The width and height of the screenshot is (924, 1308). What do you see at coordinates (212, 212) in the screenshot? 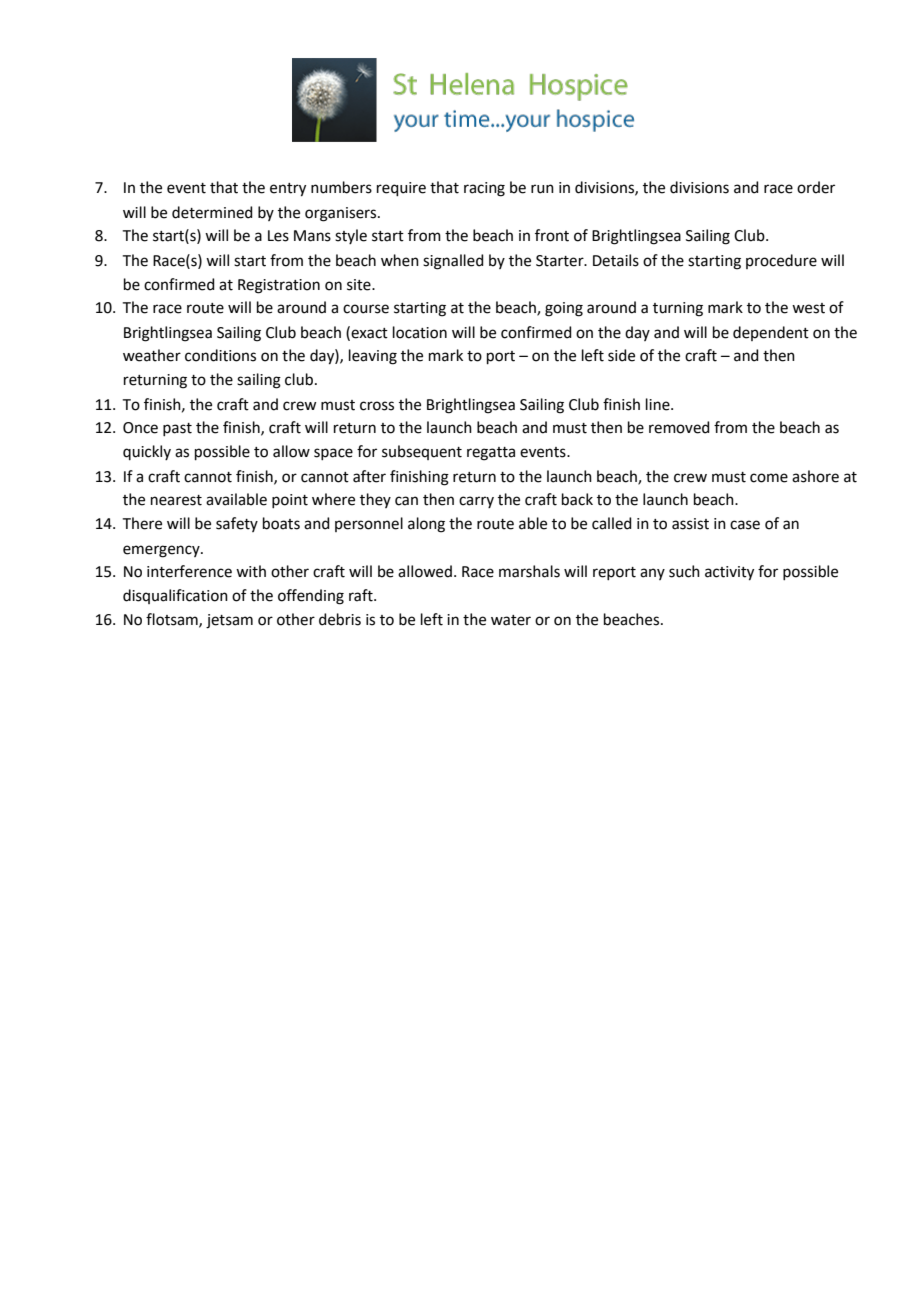
I see `determined` at bounding box center [212, 212].
